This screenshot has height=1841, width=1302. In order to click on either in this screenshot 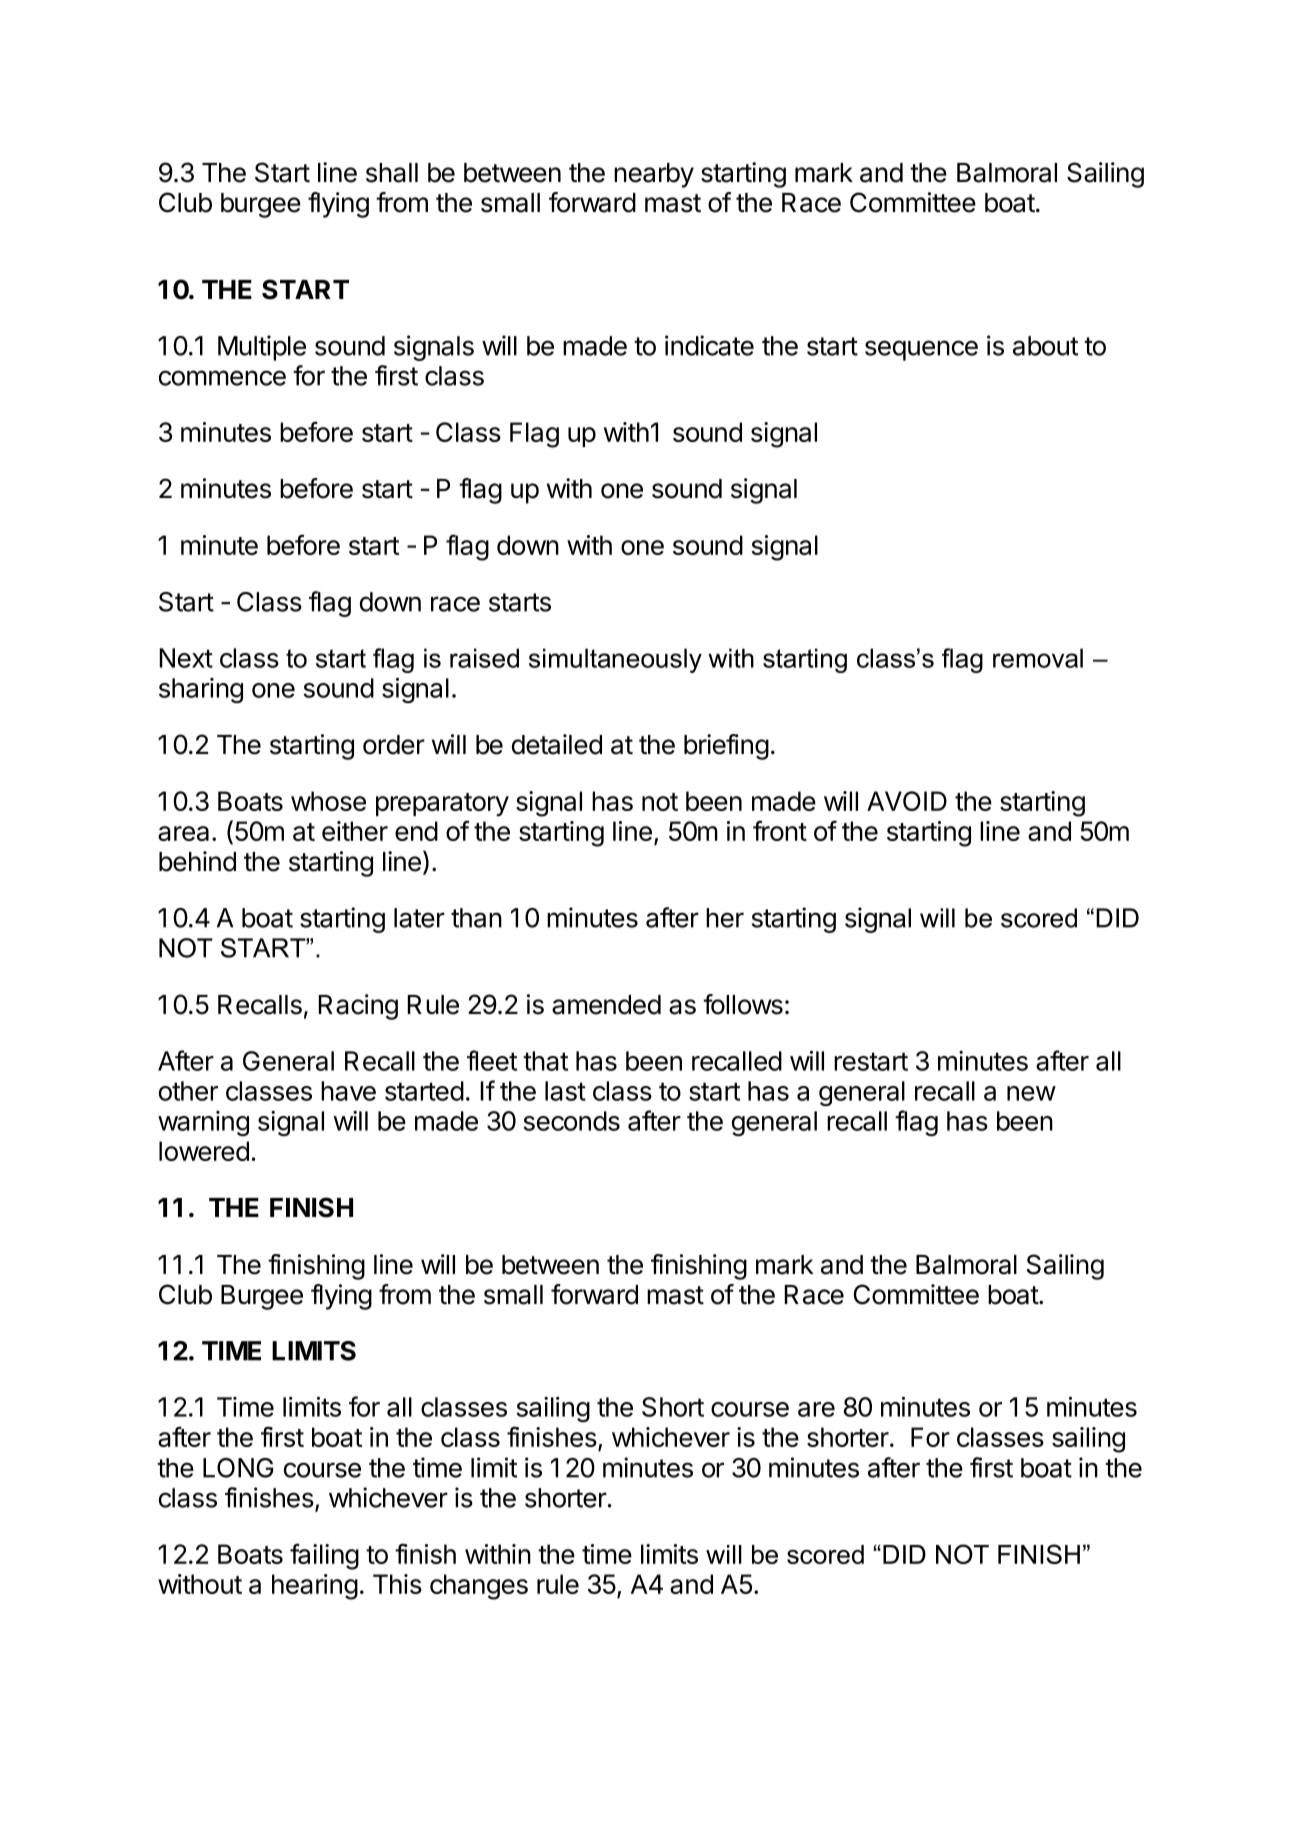, I will do `click(355, 831)`.
